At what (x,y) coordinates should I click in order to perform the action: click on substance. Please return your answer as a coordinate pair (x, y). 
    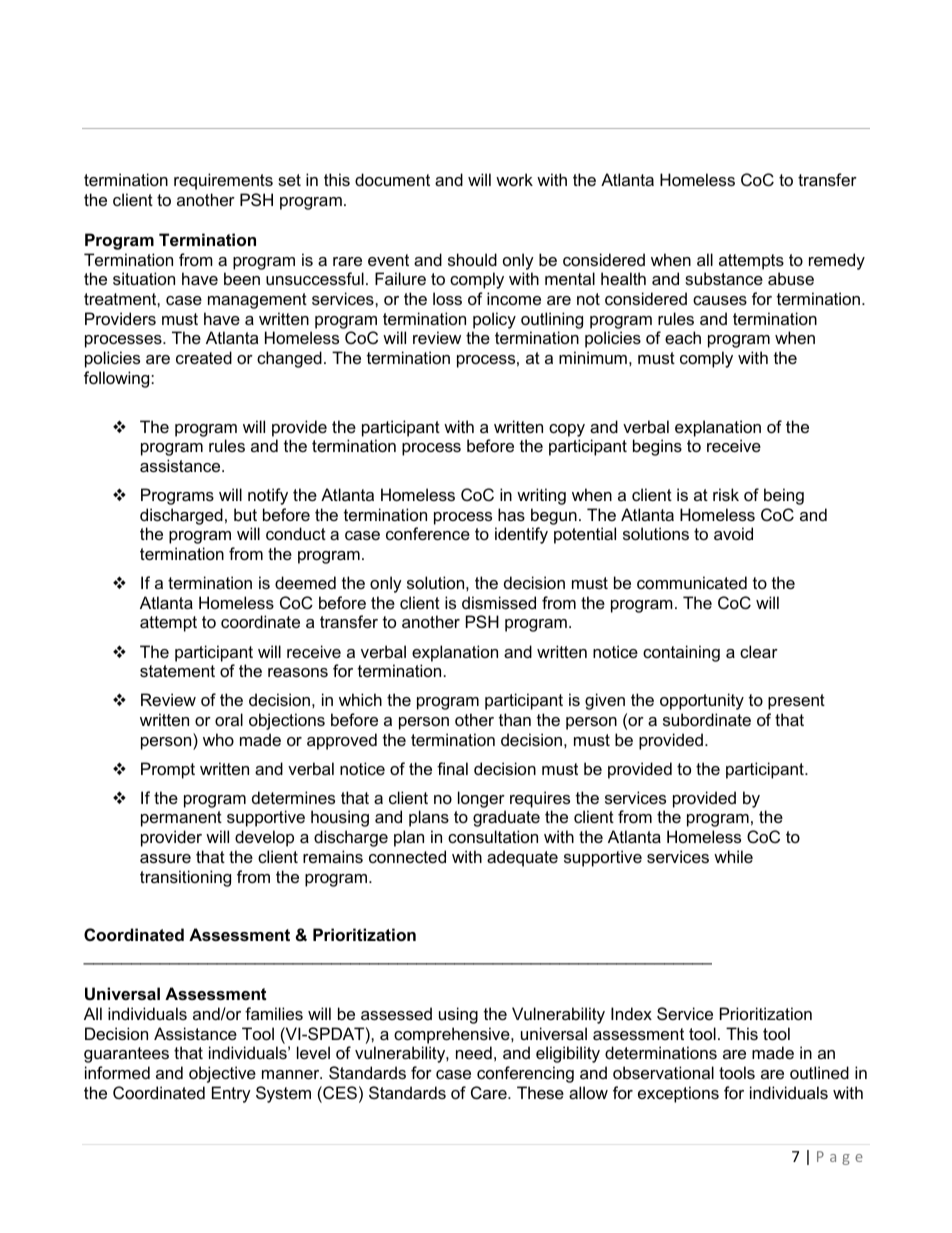
    Looking at the image, I should click on (724, 278).
